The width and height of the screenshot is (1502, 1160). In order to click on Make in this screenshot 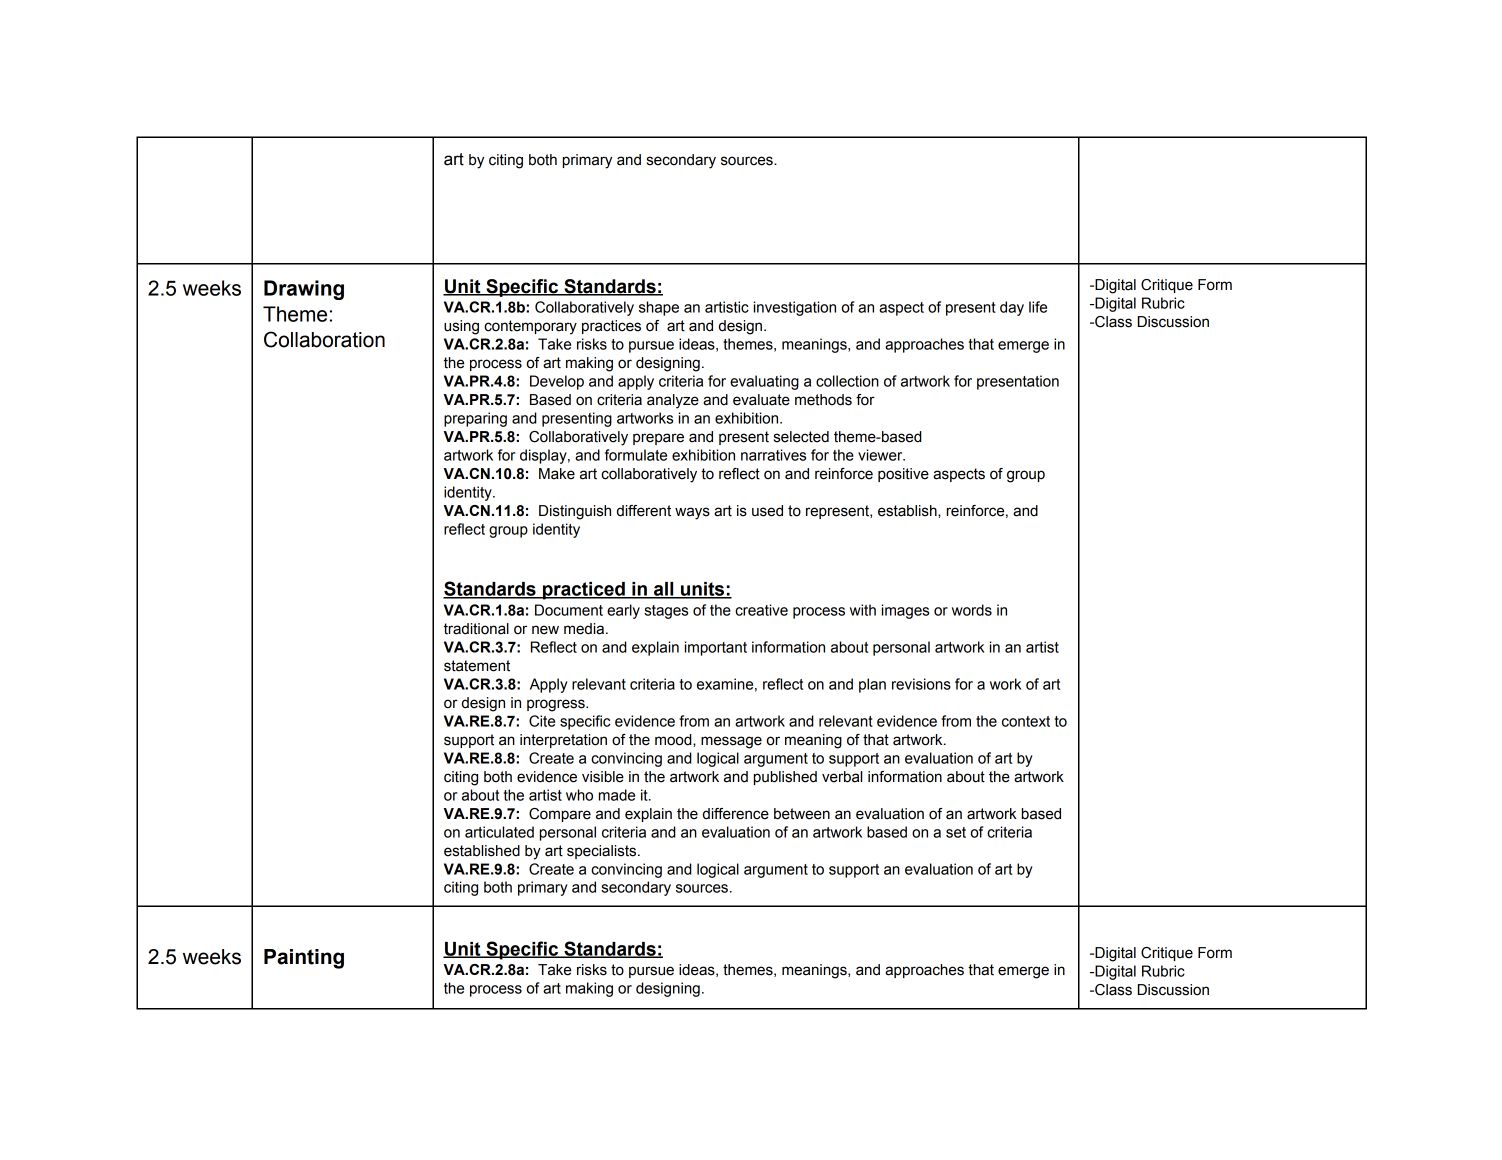, I will do `click(557, 474)`.
